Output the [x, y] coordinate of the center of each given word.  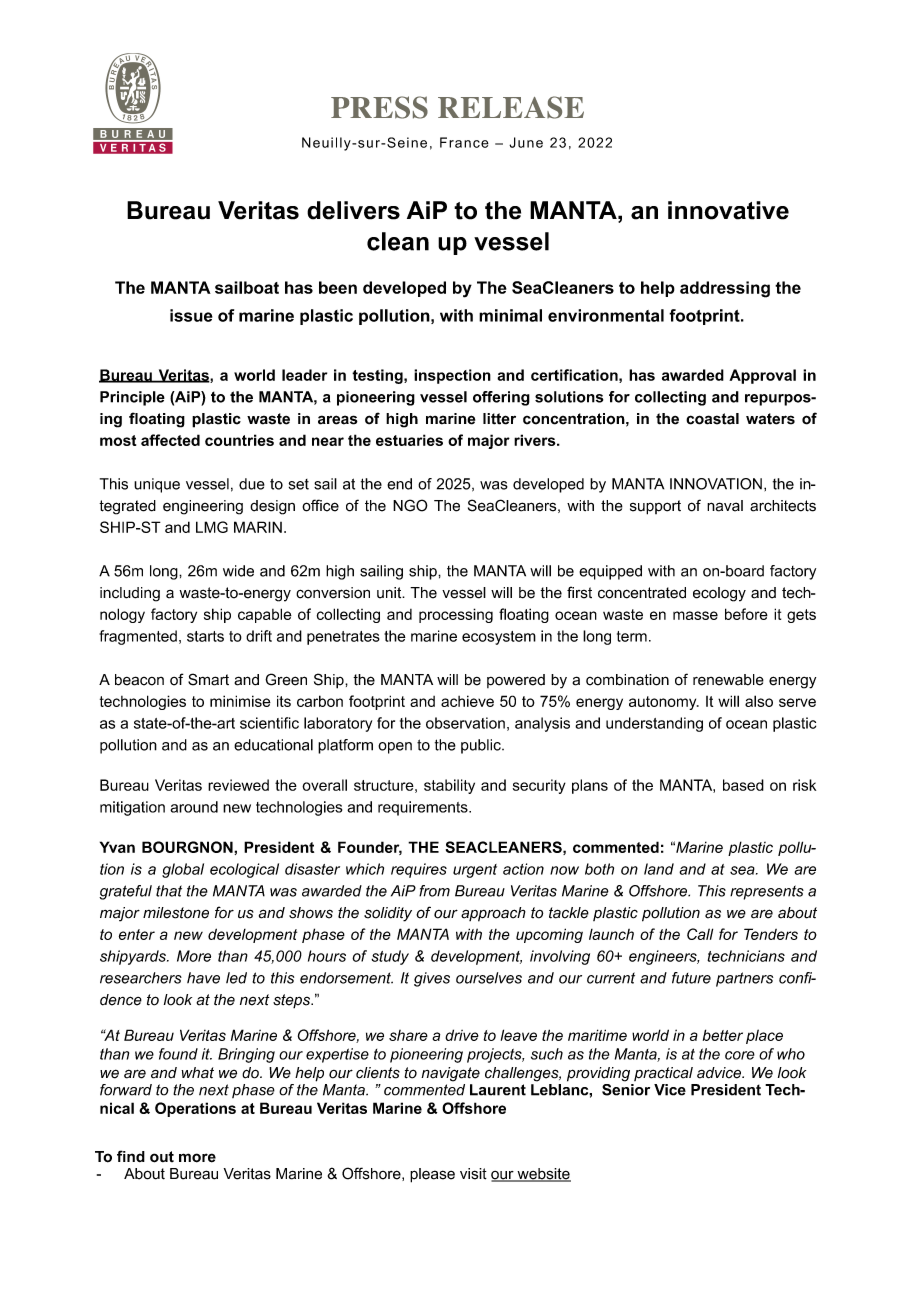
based [743, 785]
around [194, 807]
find [131, 1156]
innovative [728, 210]
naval [725, 506]
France [464, 142]
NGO [410, 505]
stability [449, 786]
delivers [353, 210]
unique [157, 485]
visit [473, 1174]
